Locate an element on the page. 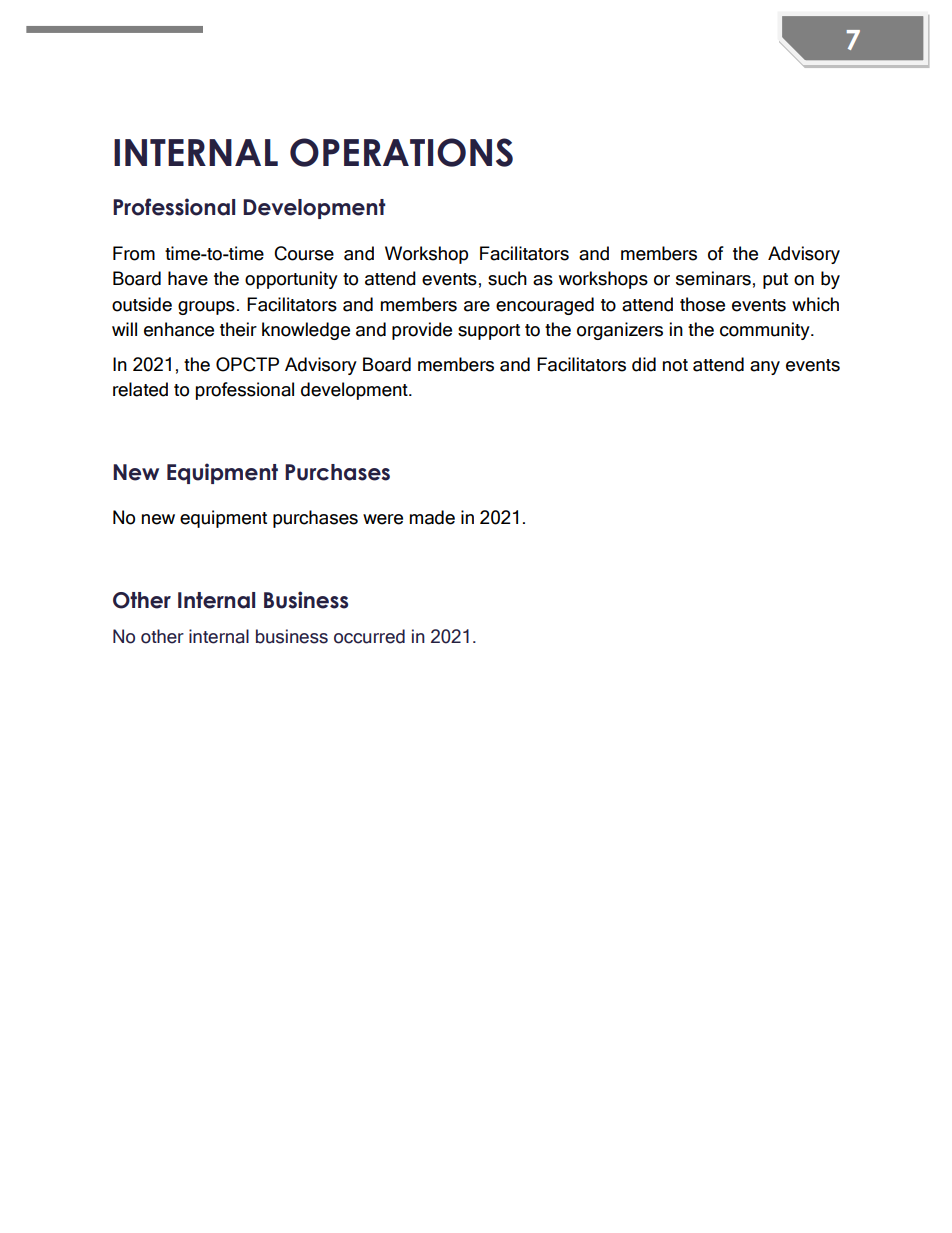 This document has width=952, height=1233. OPERATIONS is located at coordinates (401, 152).
